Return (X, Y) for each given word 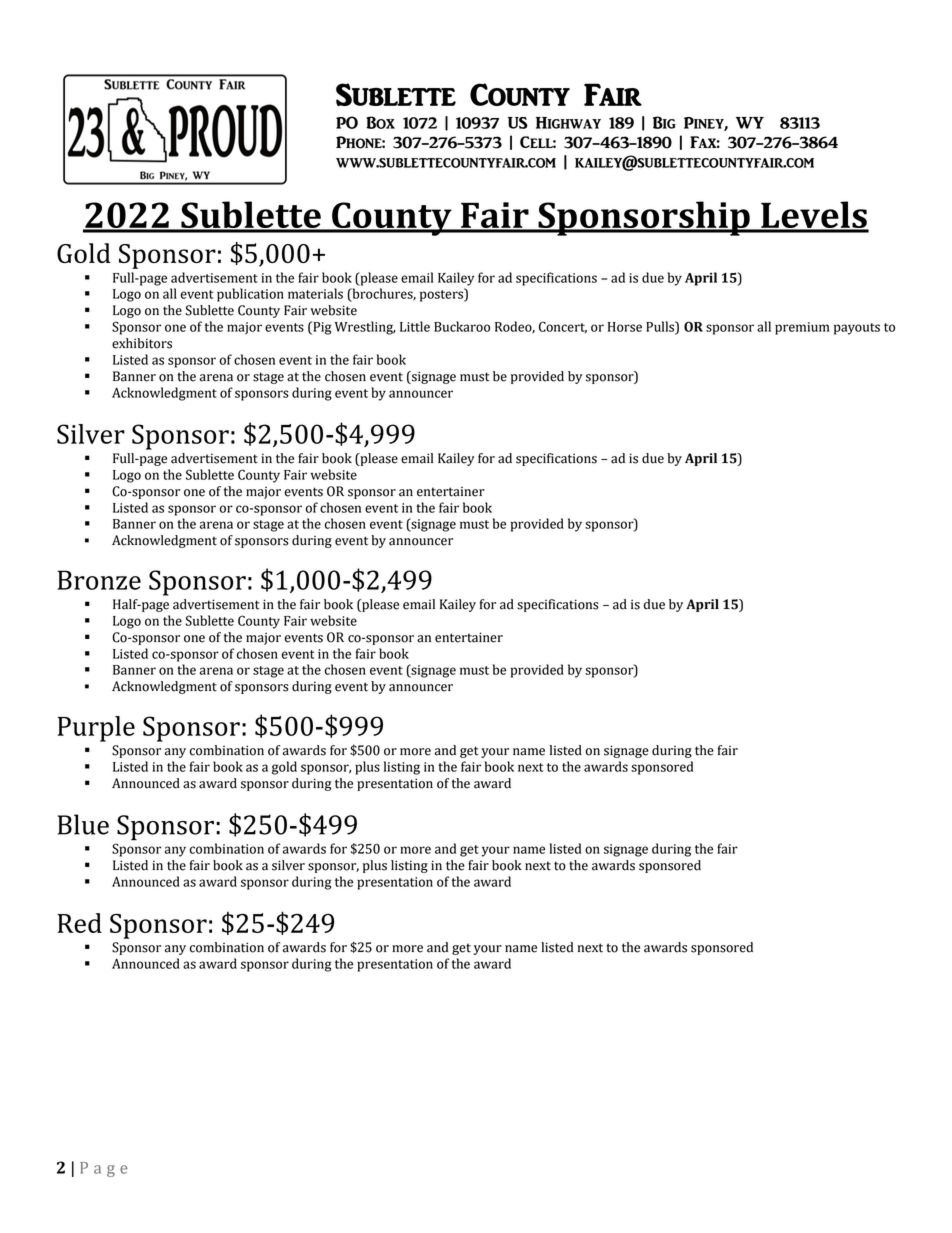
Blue (83, 824)
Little (415, 326)
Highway (568, 123)
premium (802, 328)
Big (664, 122)
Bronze (99, 580)
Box (380, 122)
